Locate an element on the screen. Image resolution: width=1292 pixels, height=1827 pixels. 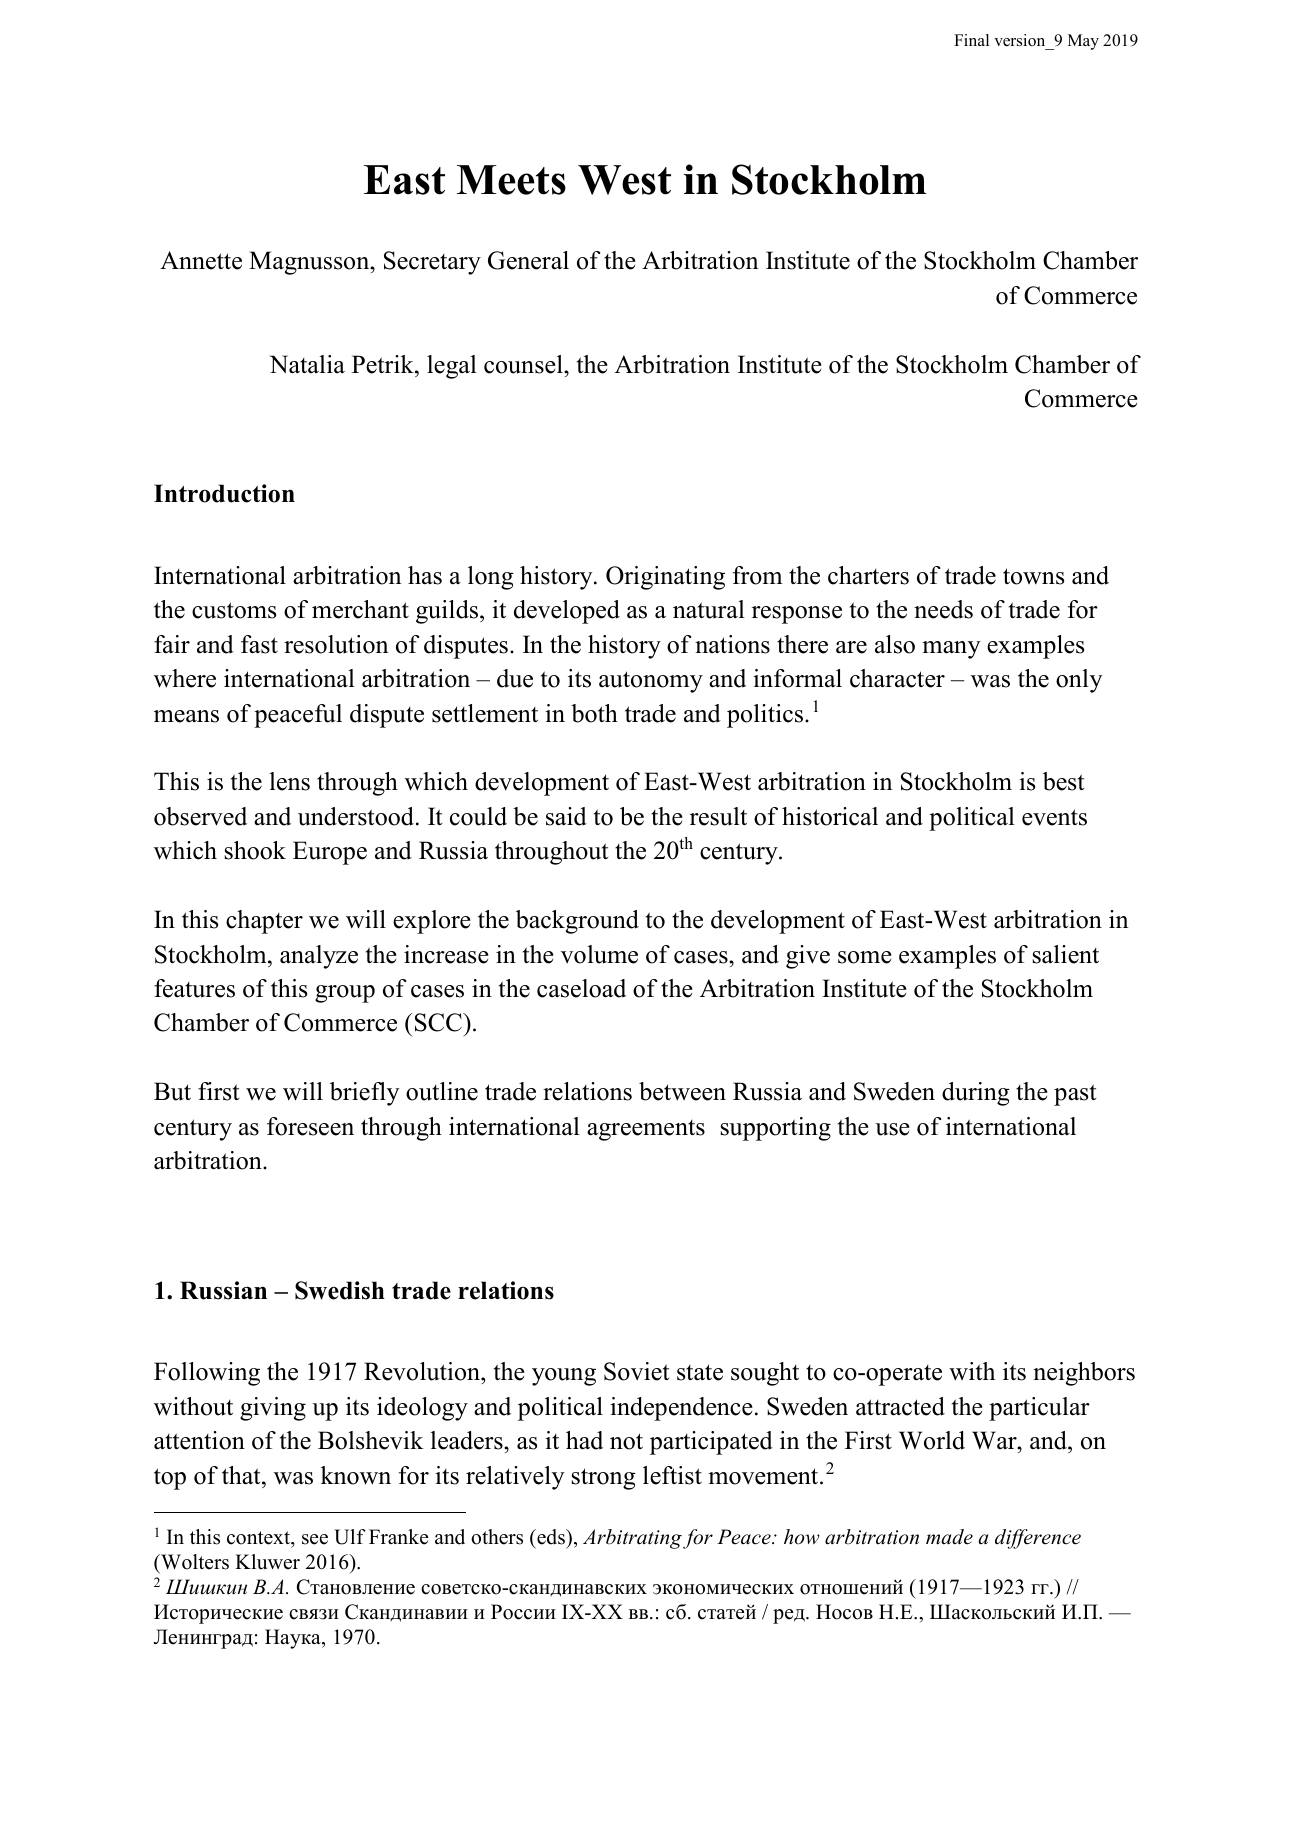
chapter is located at coordinates (264, 922).
